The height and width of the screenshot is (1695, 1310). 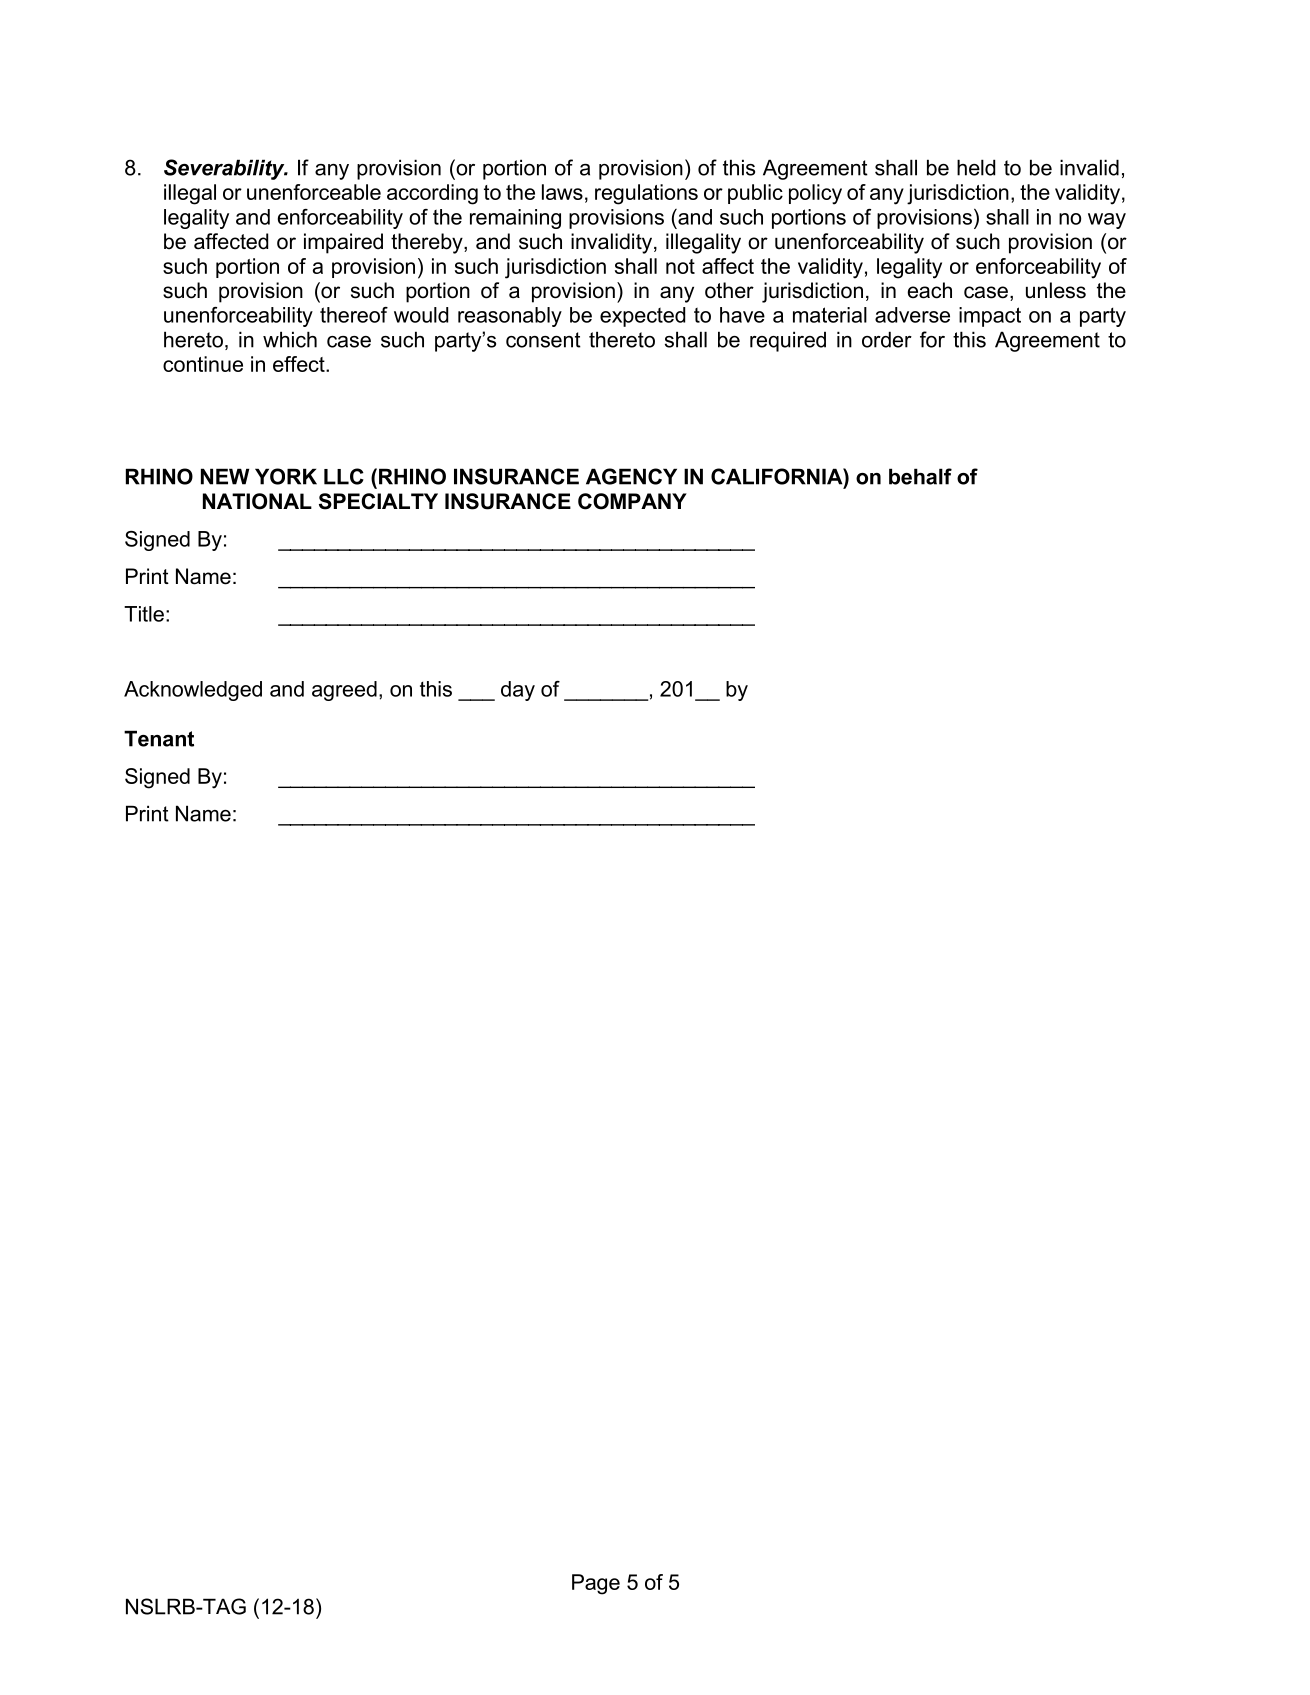 I want to click on held, so click(x=976, y=167).
